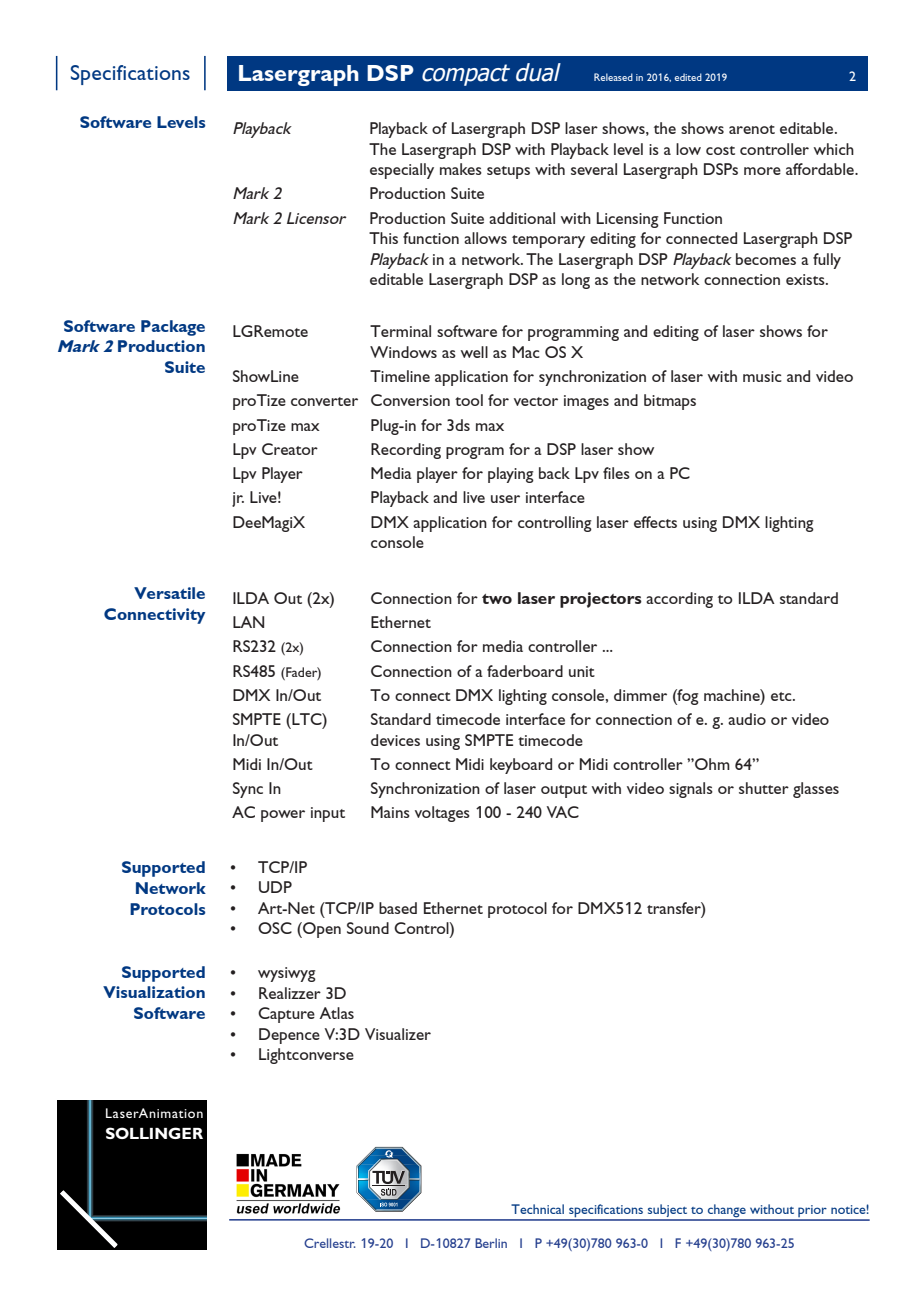 The image size is (924, 1308). What do you see at coordinates (655, 522) in the page?
I see `effects` at bounding box center [655, 522].
